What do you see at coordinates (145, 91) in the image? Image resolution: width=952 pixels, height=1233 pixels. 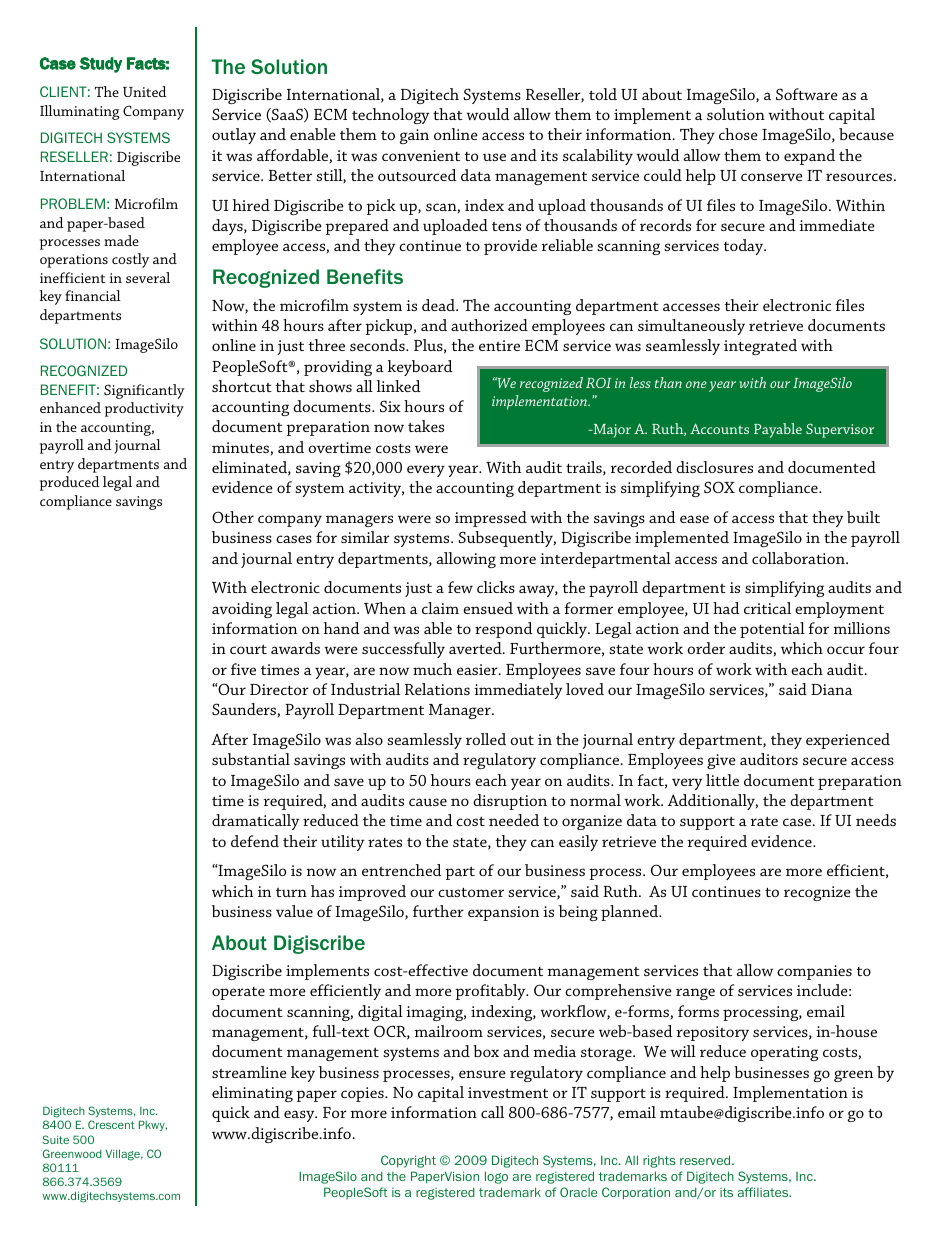 I see `United` at bounding box center [145, 91].
